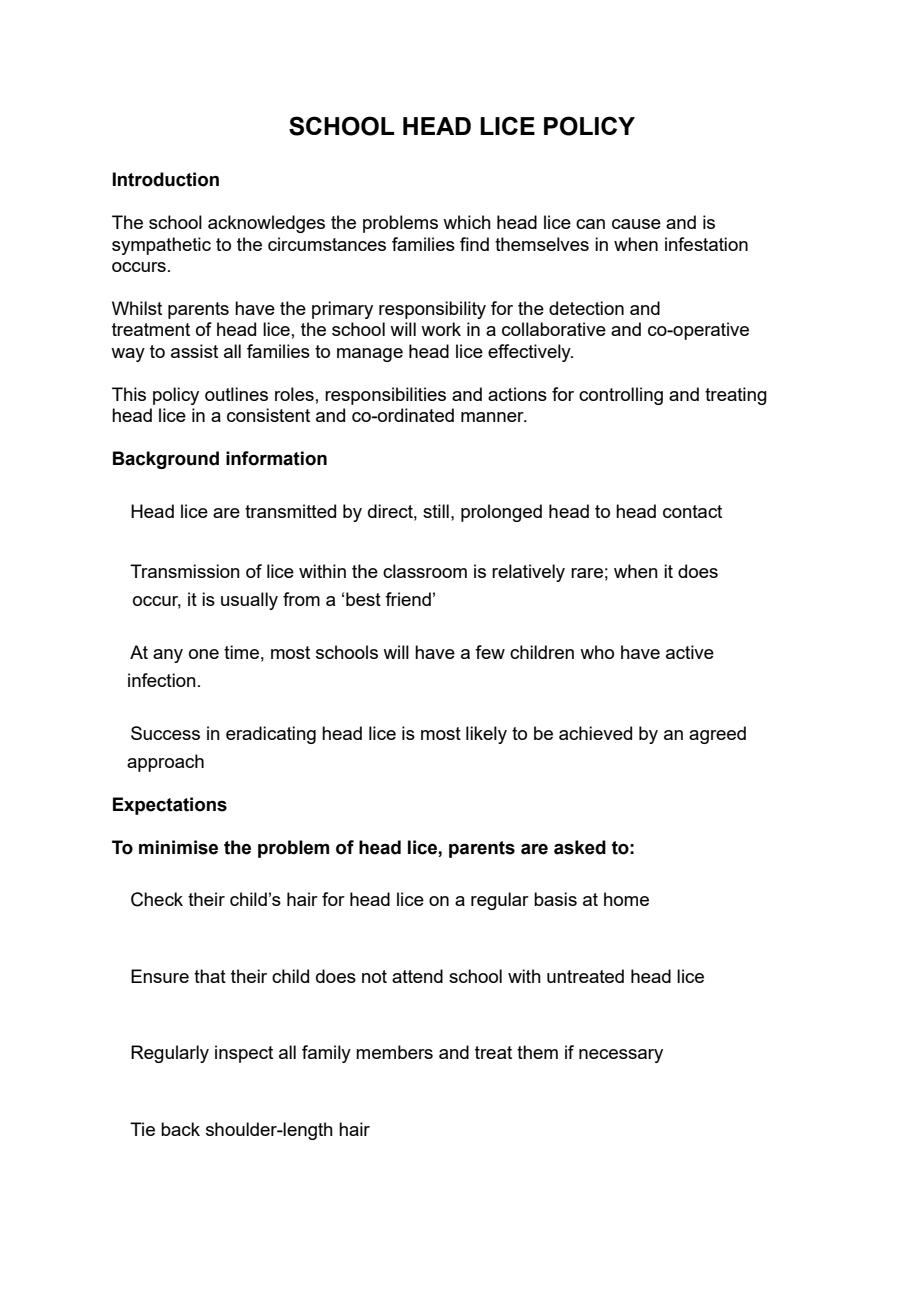 The image size is (924, 1310). What do you see at coordinates (394, 1052) in the page?
I see `members` at bounding box center [394, 1052].
